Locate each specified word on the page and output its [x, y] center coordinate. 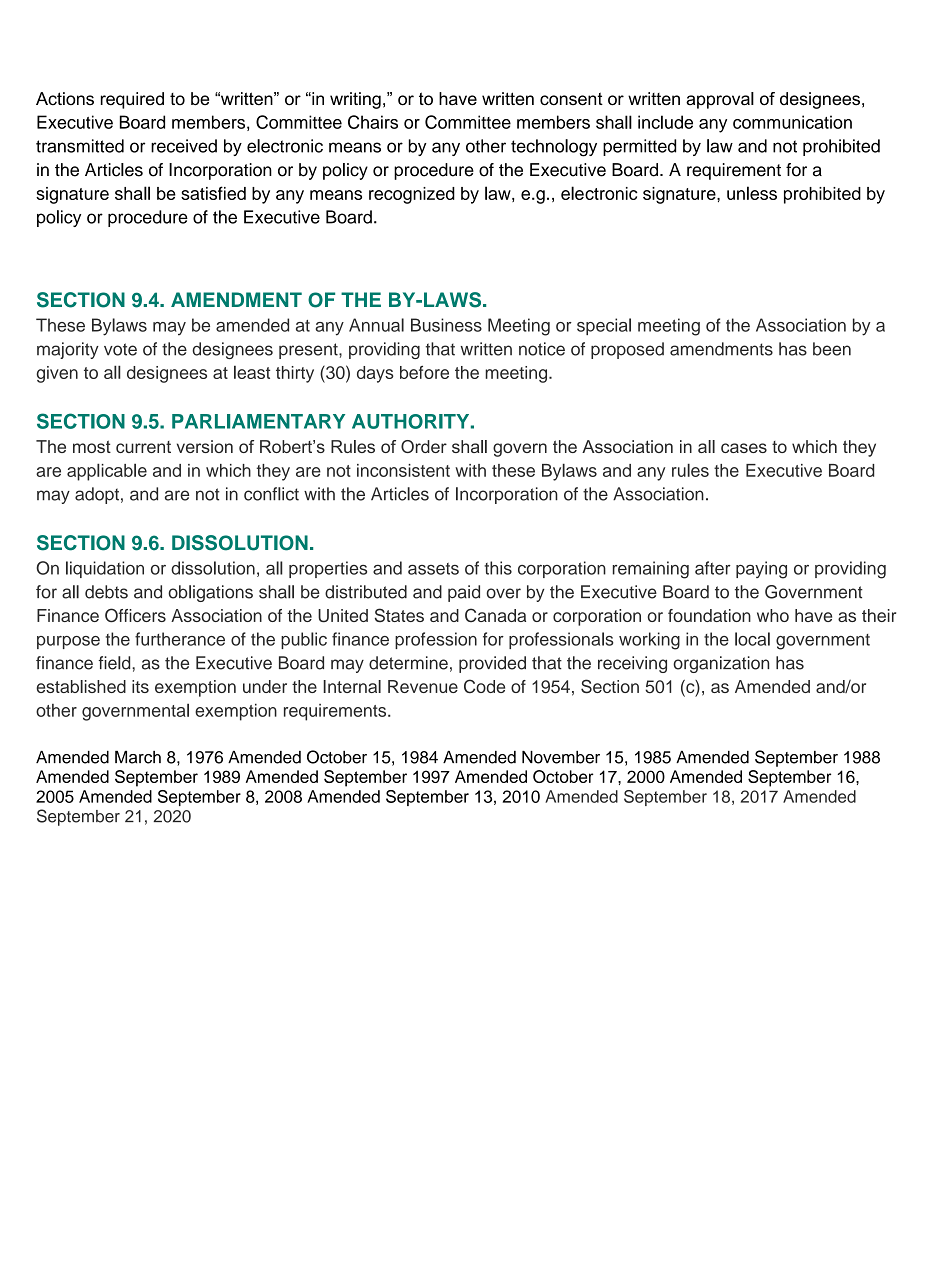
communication [792, 122]
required [132, 100]
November [561, 757]
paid [464, 593]
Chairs [373, 122]
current [143, 447]
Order [424, 446]
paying [761, 570]
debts [106, 592]
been [832, 349]
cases [744, 448]
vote [120, 349]
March [138, 757]
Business [446, 325]
